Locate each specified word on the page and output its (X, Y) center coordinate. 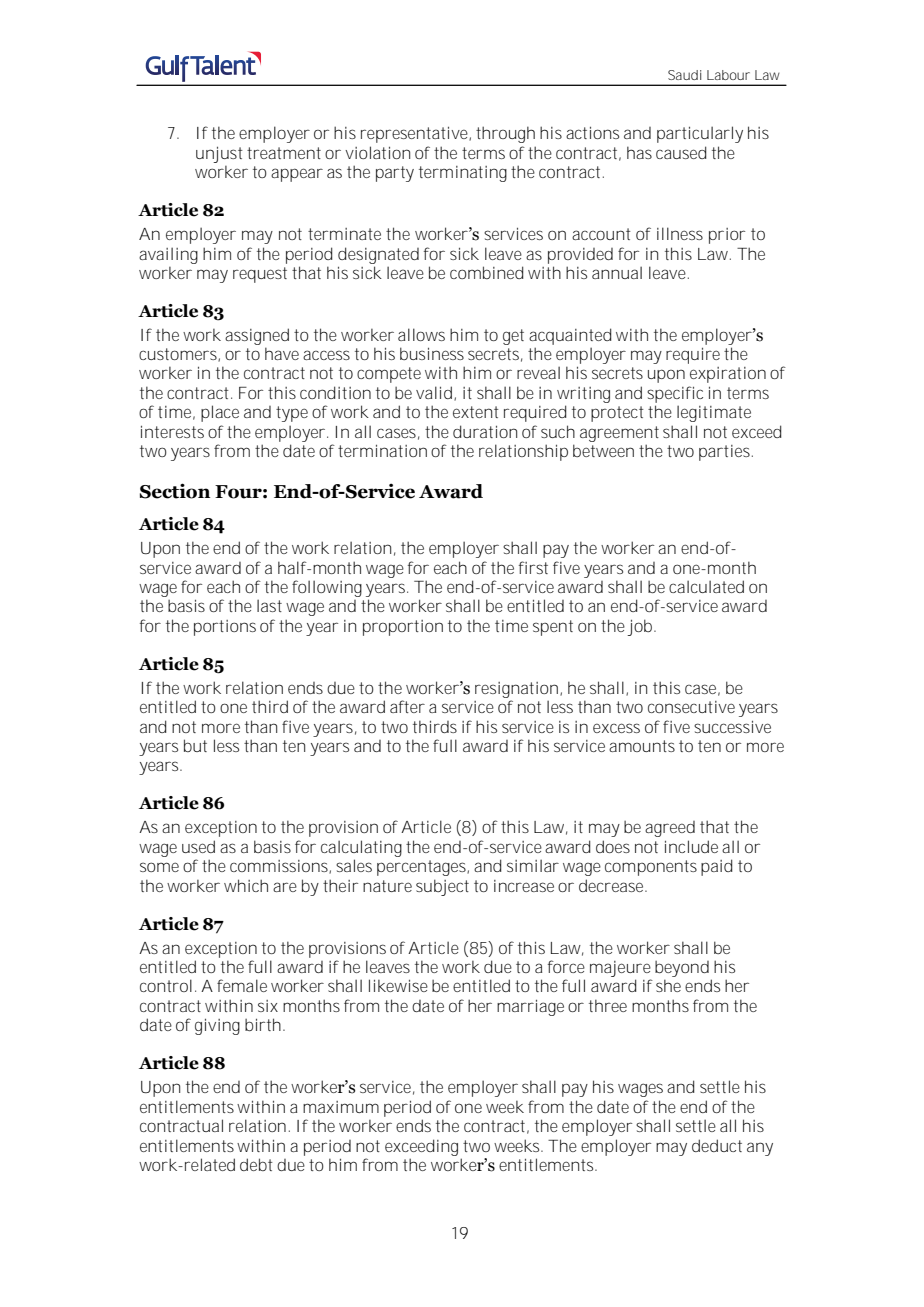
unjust (219, 154)
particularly (700, 134)
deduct (717, 1145)
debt (256, 1164)
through (505, 134)
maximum (341, 1107)
